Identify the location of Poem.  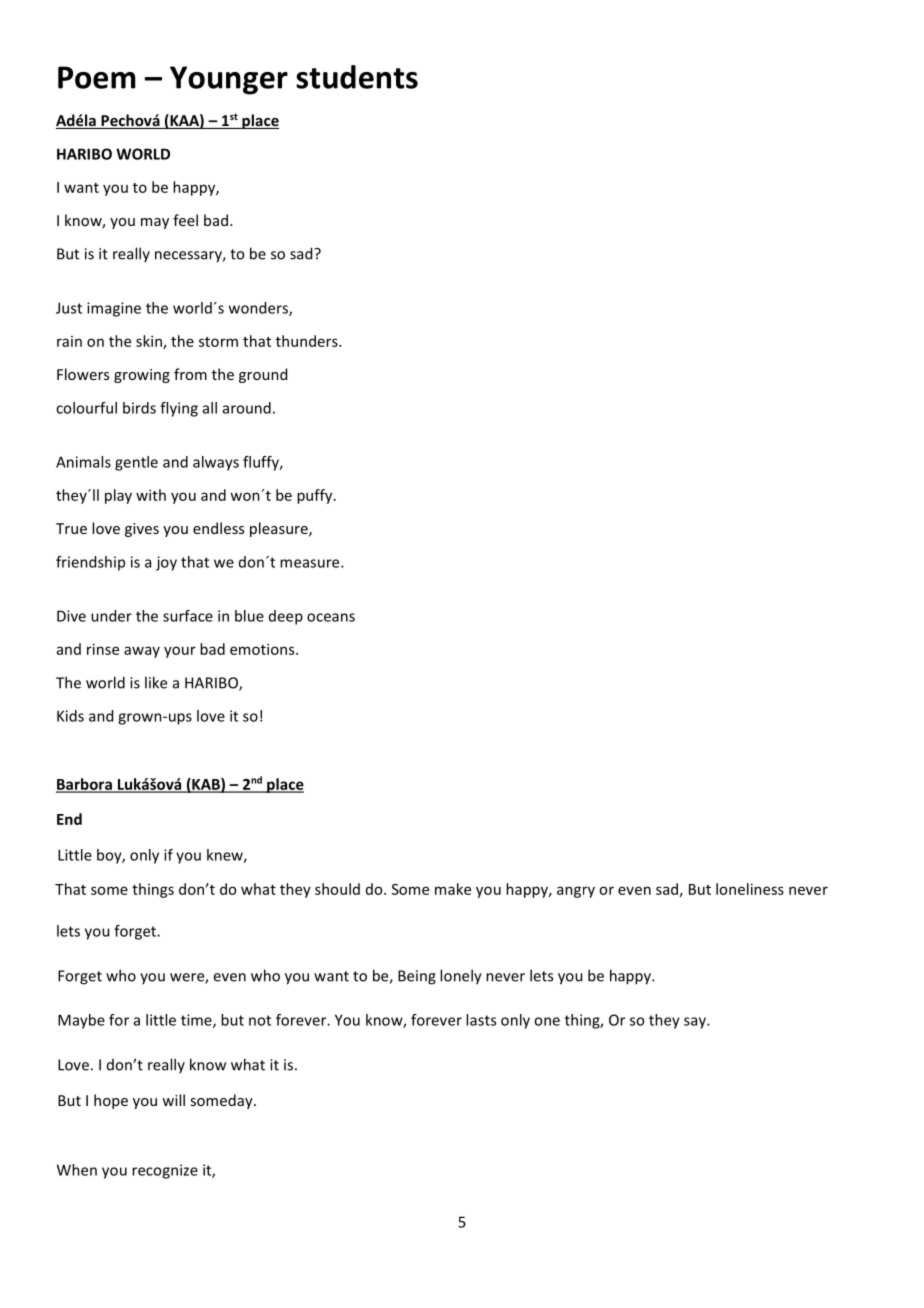
(97, 77).
